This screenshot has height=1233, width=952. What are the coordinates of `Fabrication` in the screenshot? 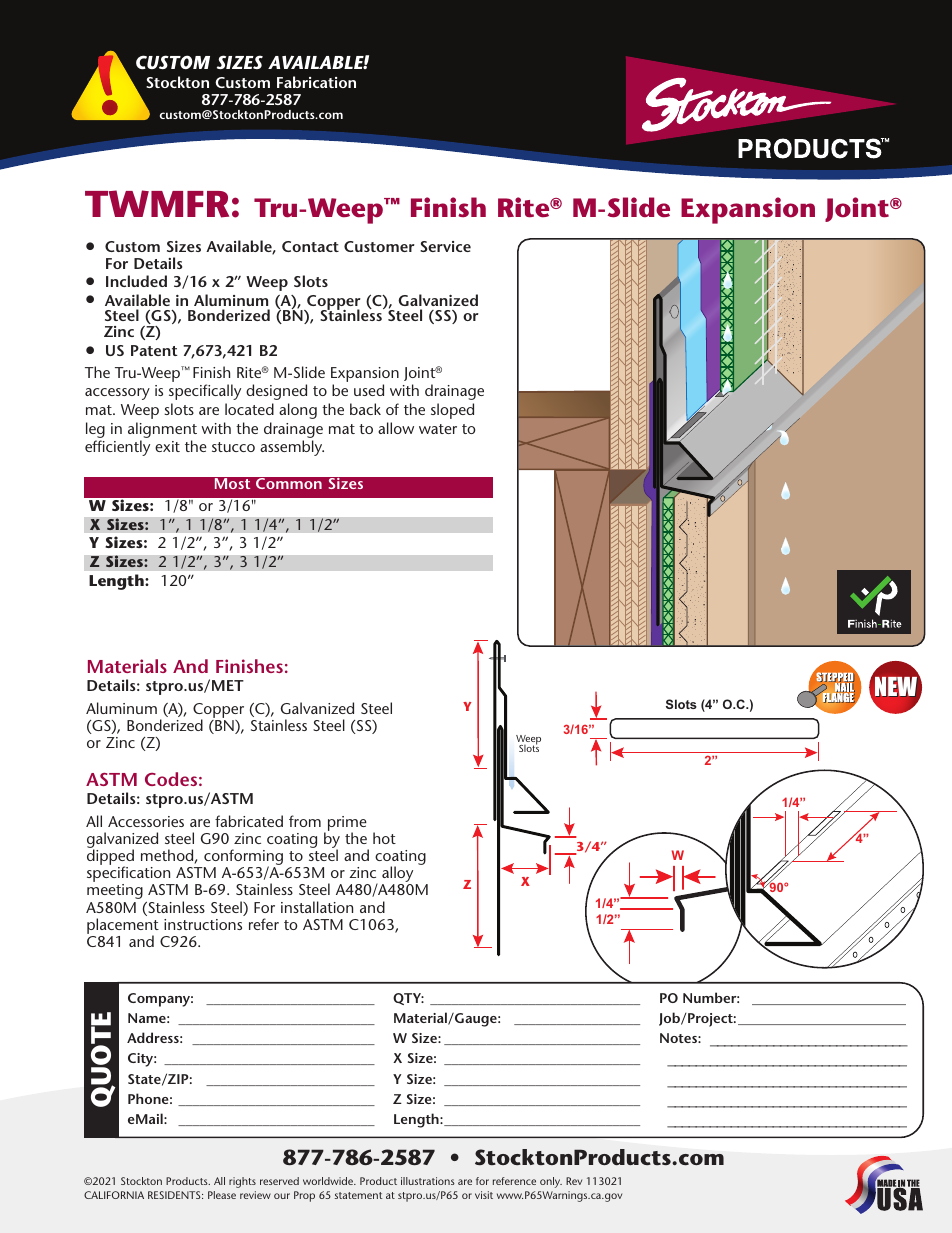 It's located at (316, 82).
